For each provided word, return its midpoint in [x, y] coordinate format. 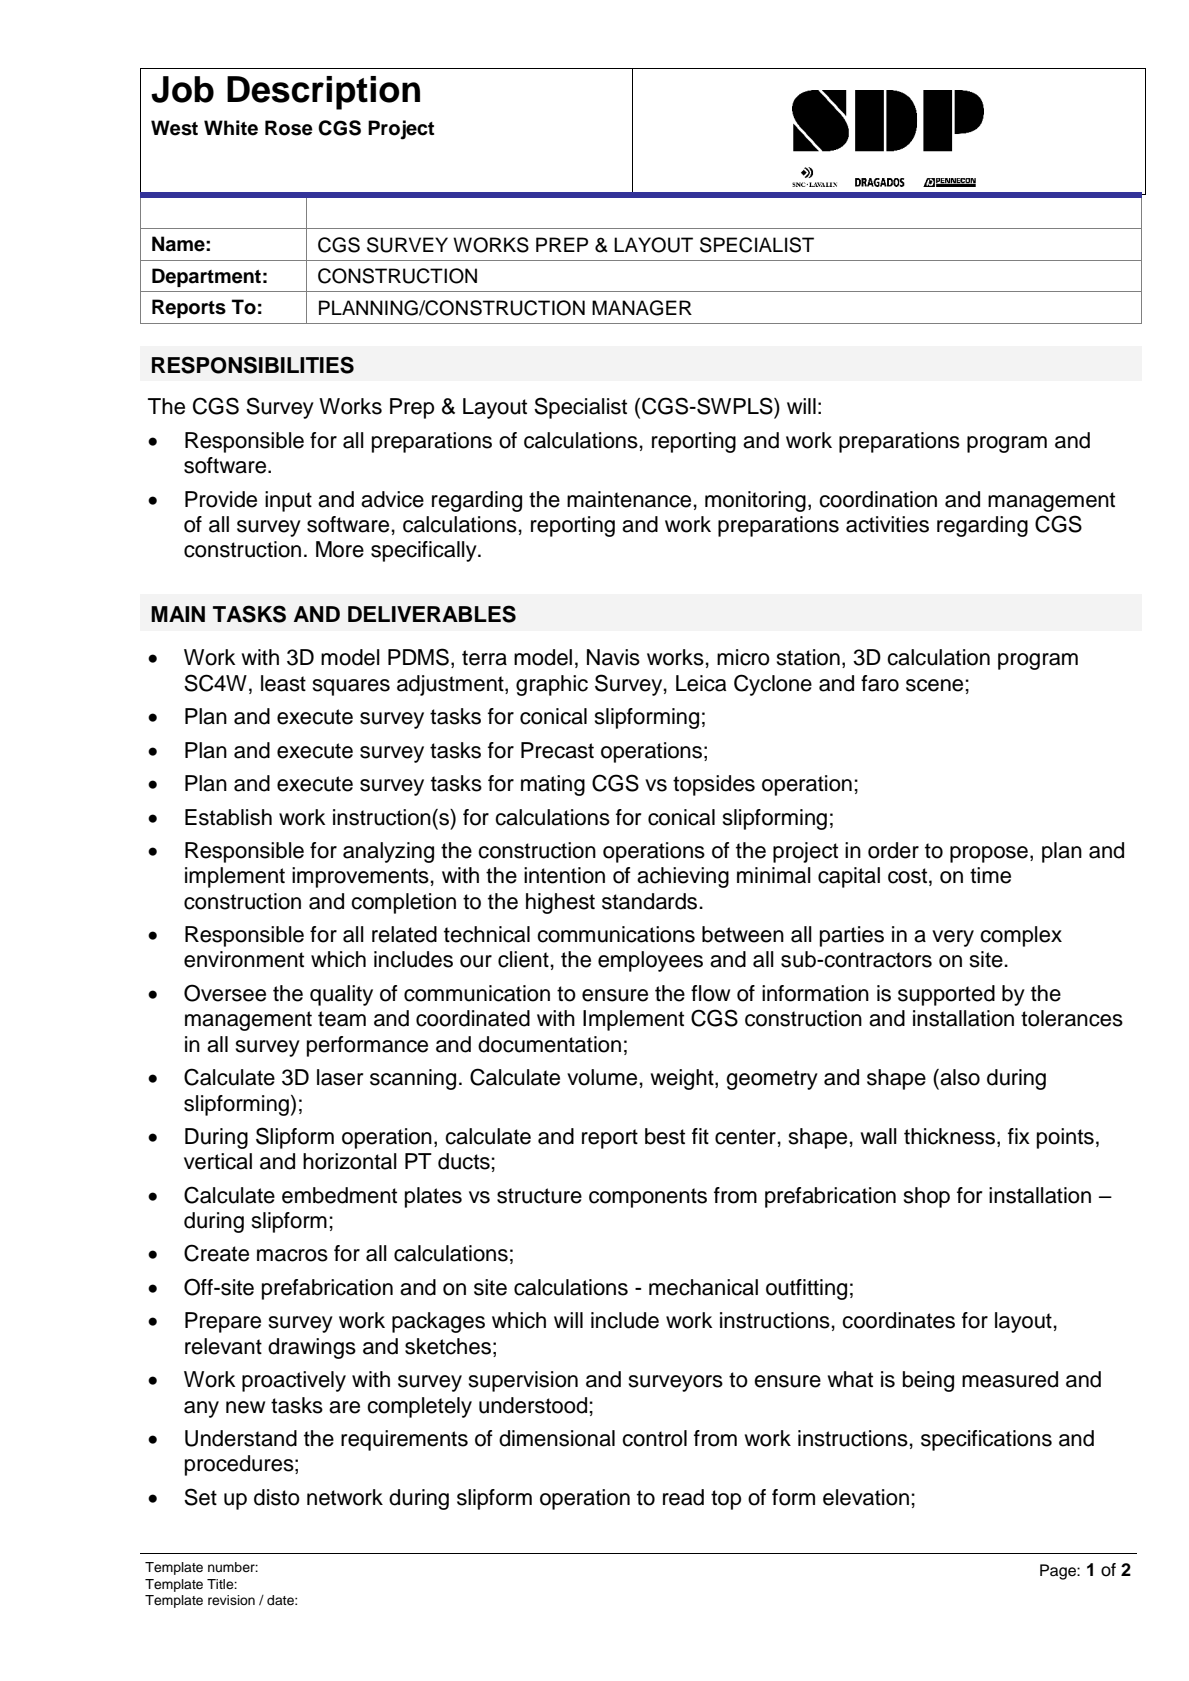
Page [1059, 1572]
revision [231, 1600]
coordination [878, 499]
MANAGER [642, 308]
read [683, 1497]
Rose [289, 128]
